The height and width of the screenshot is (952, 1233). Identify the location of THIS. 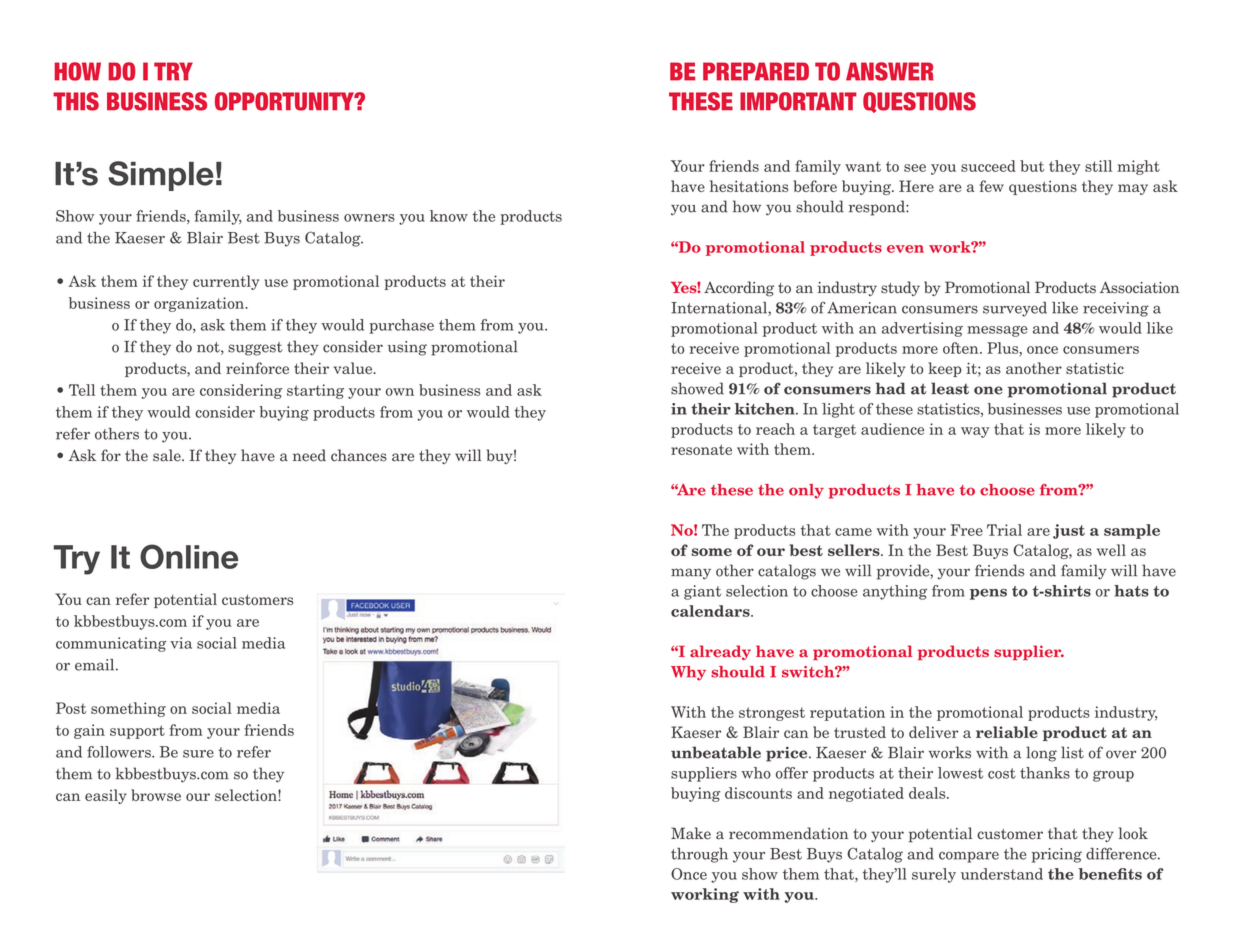
(76, 101).
